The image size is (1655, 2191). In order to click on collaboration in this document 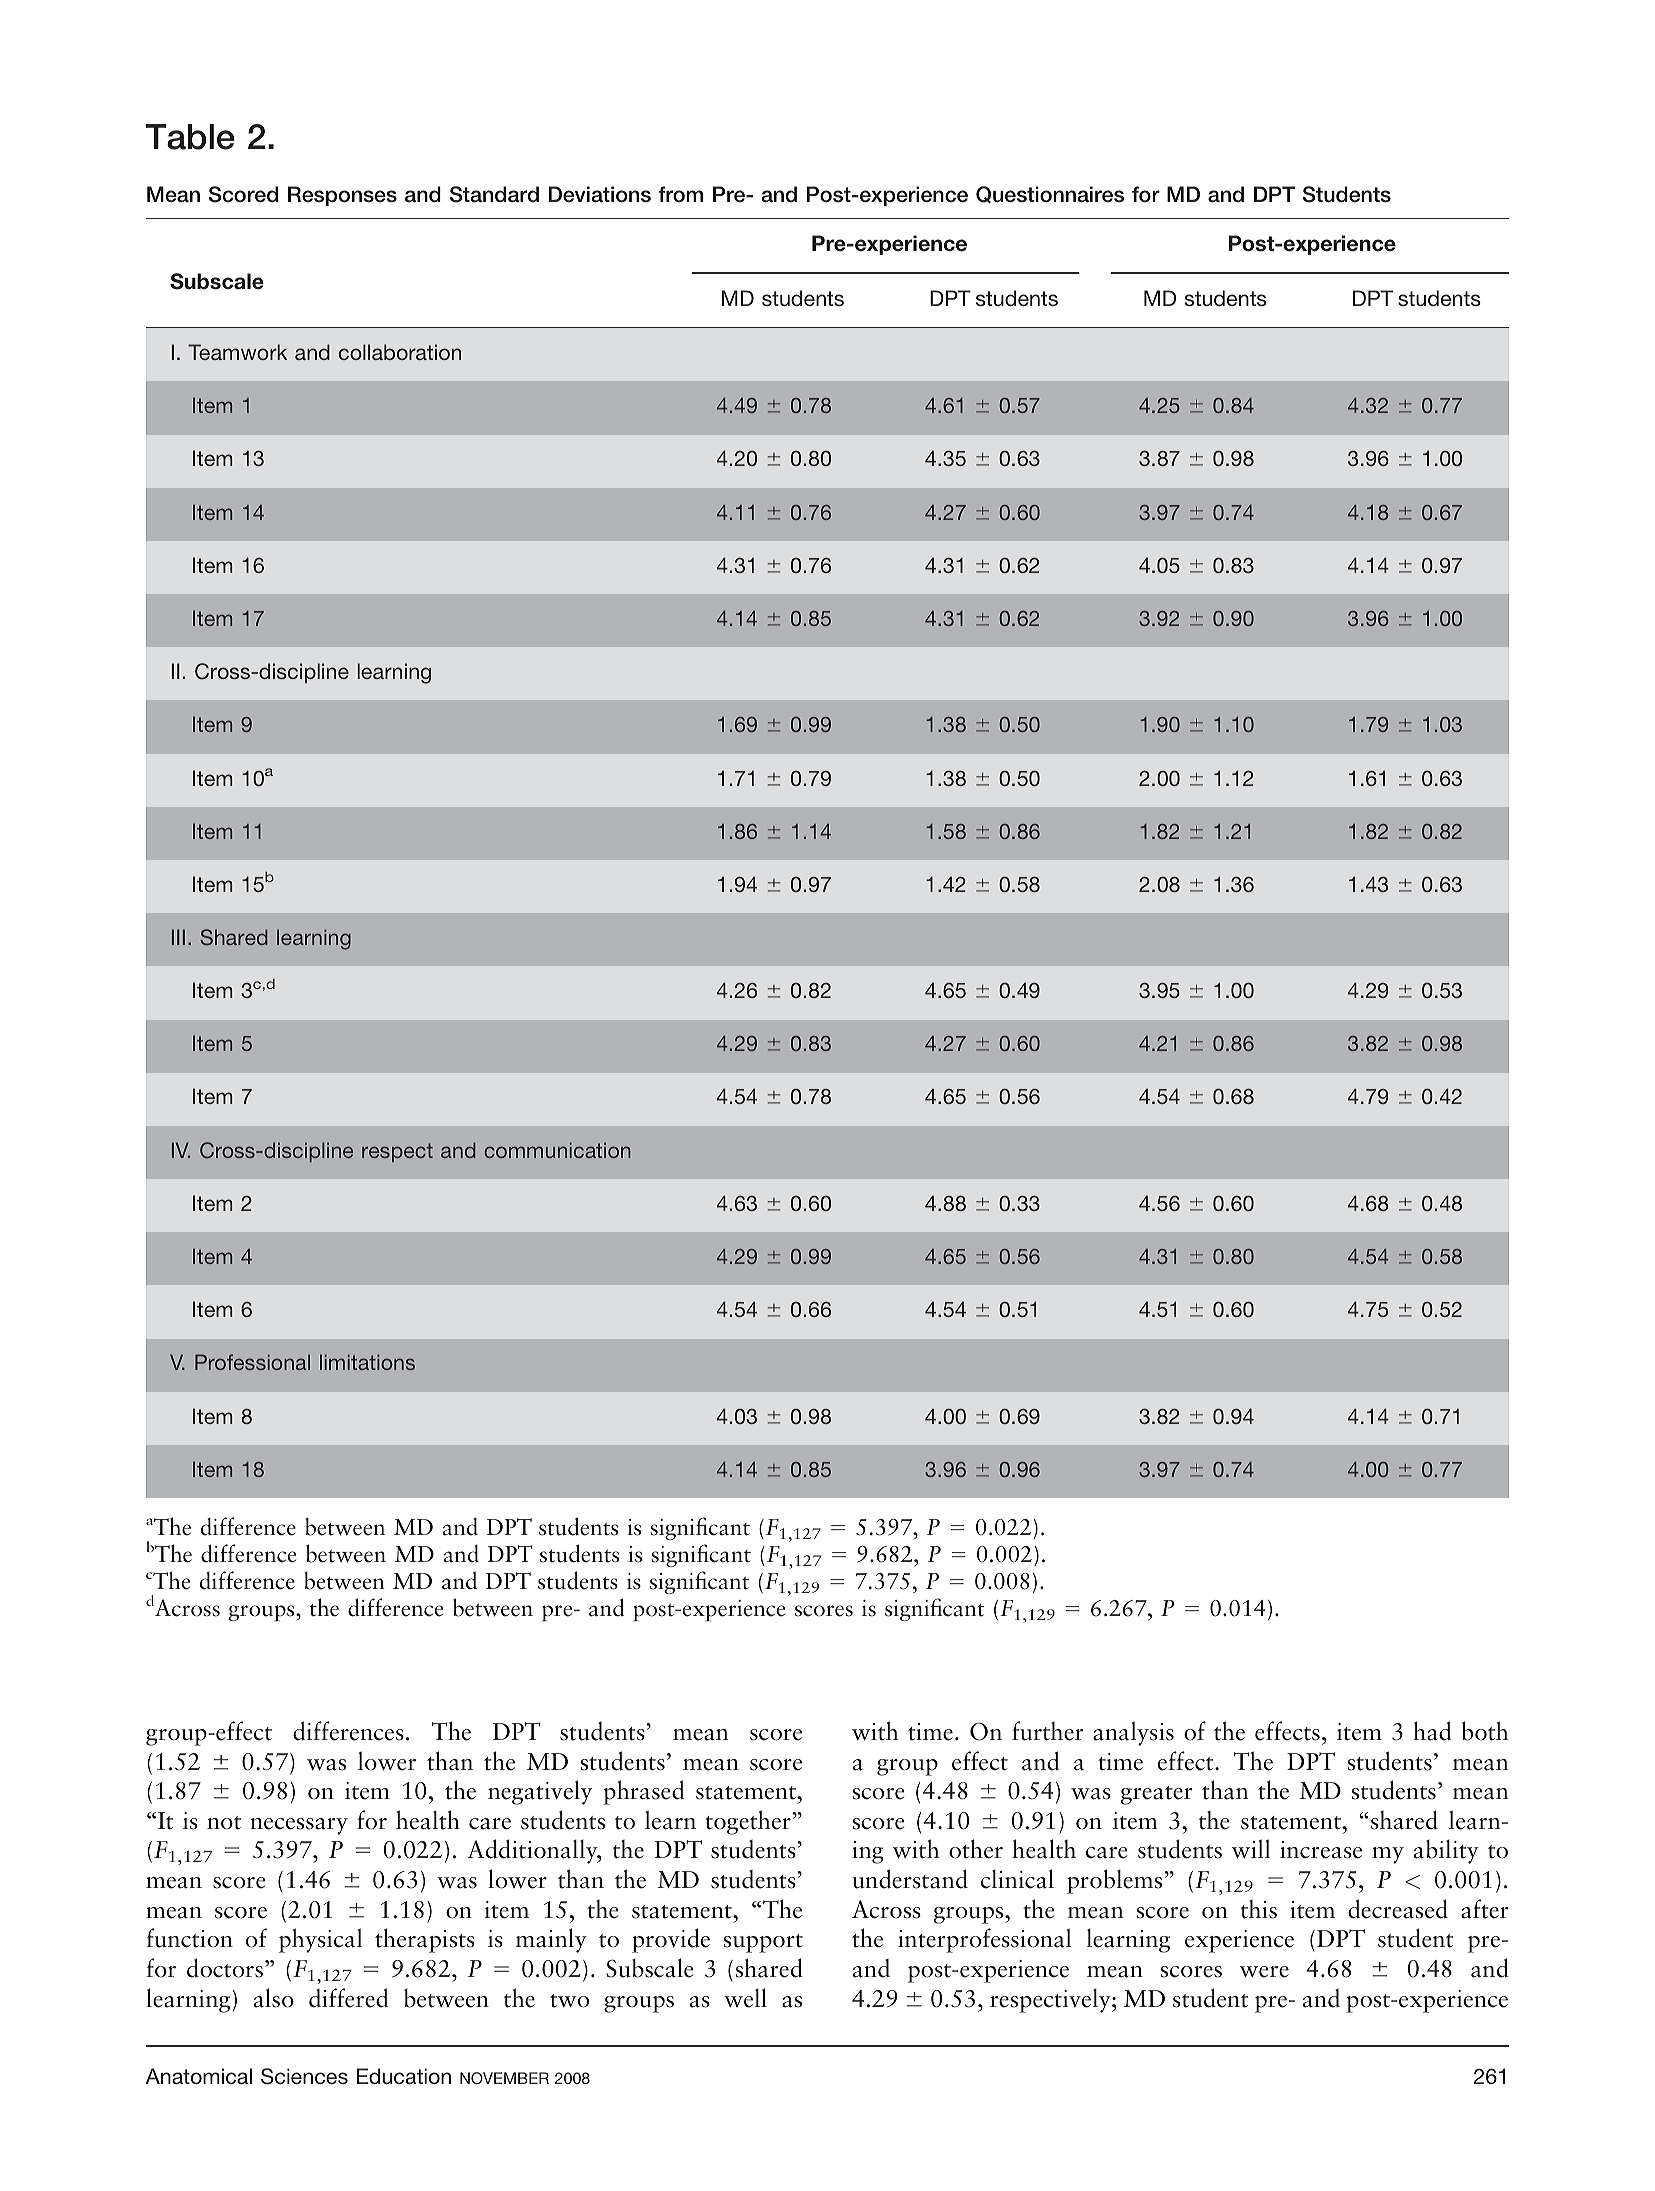, I will do `click(400, 352)`.
